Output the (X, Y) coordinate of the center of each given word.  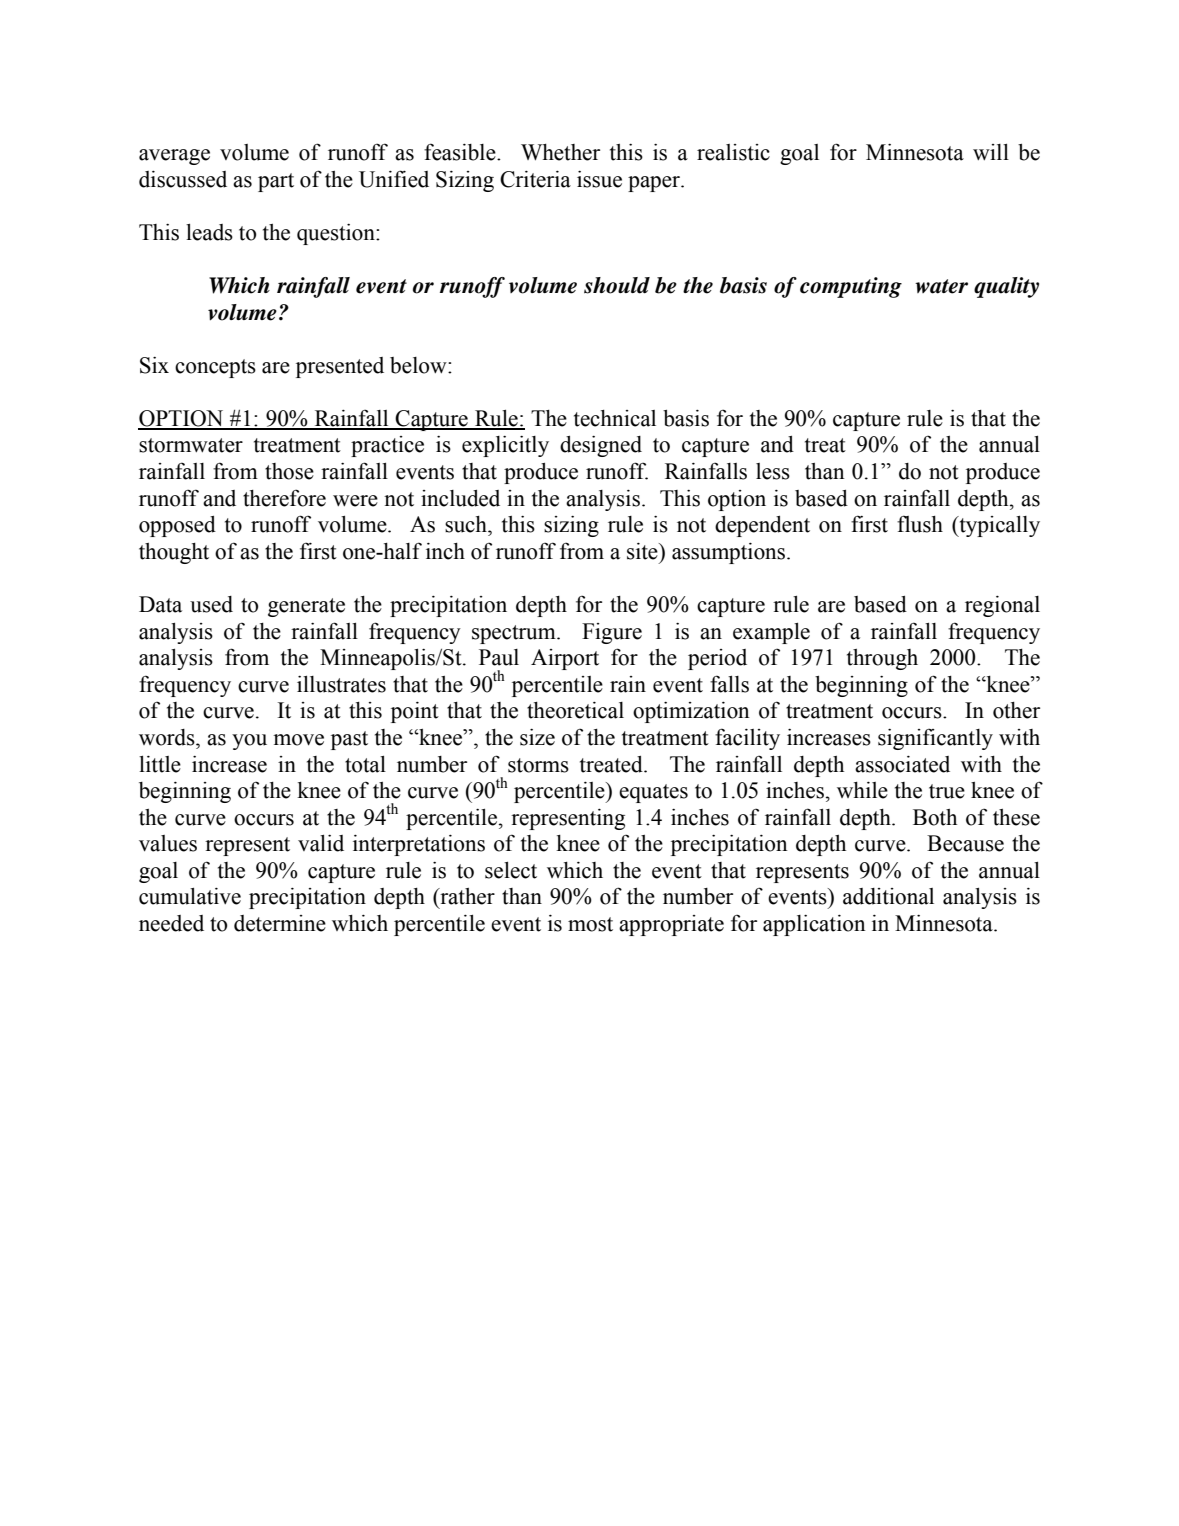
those (289, 471)
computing (851, 287)
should (617, 285)
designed (601, 446)
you (249, 742)
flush (920, 524)
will (991, 152)
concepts (215, 368)
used (211, 604)
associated (902, 764)
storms (538, 765)
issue (599, 179)
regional (1002, 606)
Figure (612, 633)
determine (280, 923)
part (276, 182)
